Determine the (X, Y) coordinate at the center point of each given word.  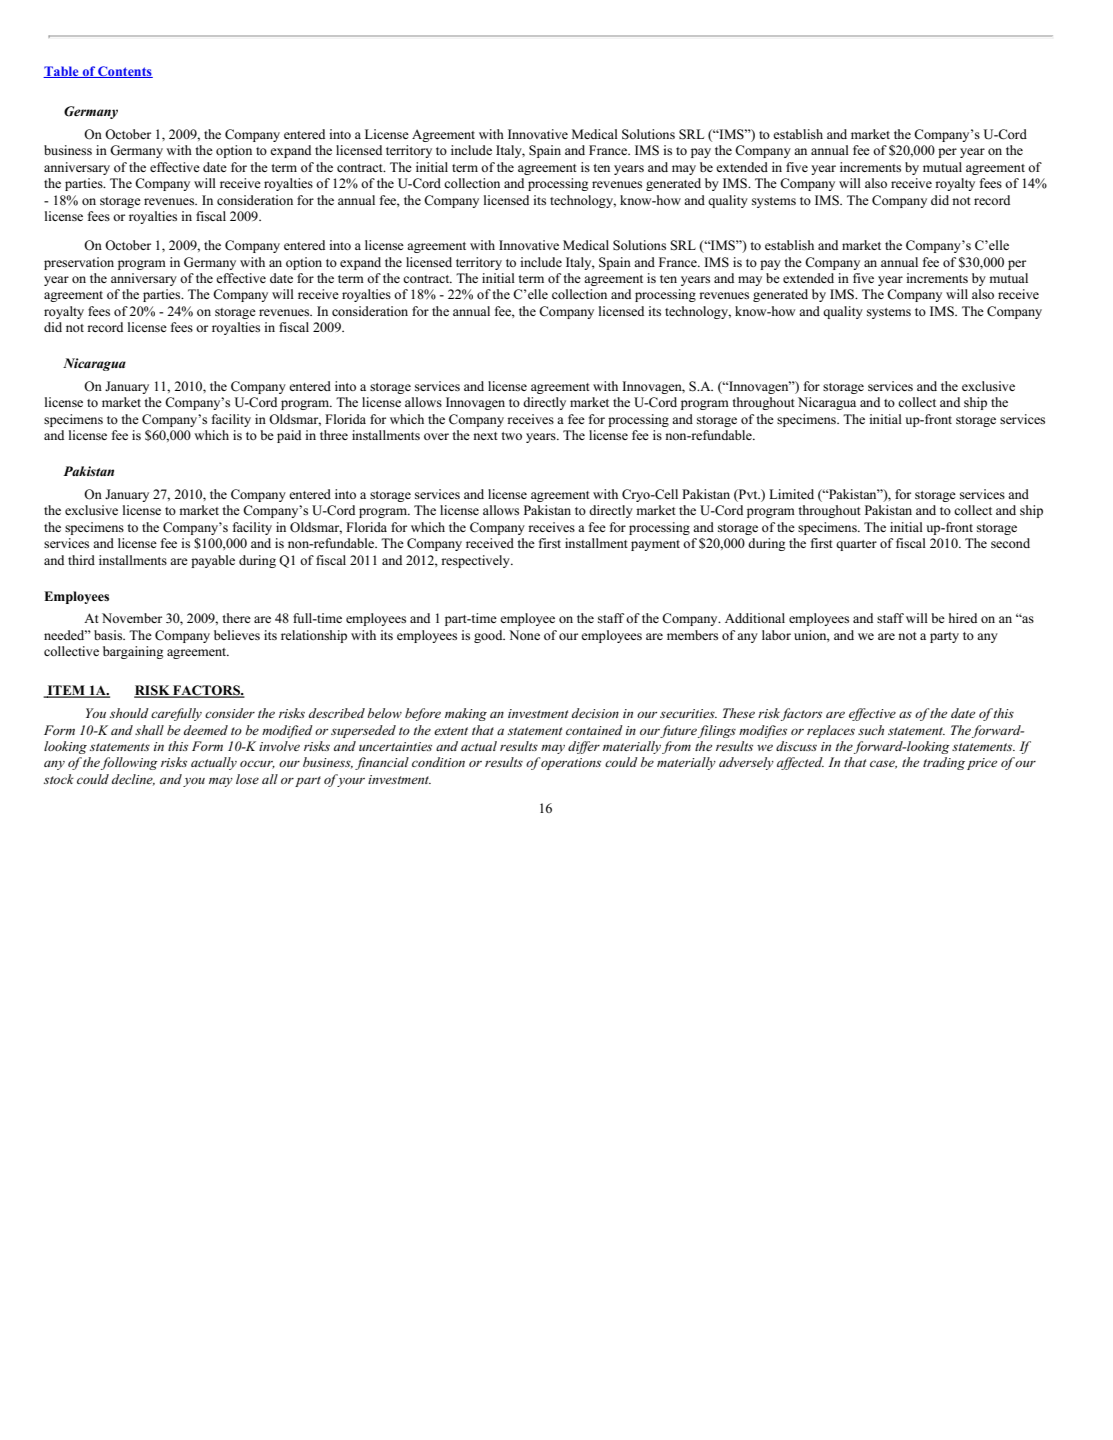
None (524, 635)
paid (289, 436)
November (132, 618)
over (436, 436)
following (129, 763)
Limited (791, 494)
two (511, 436)
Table (62, 72)
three (334, 435)
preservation (79, 263)
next (485, 436)
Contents (124, 72)
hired (963, 618)
